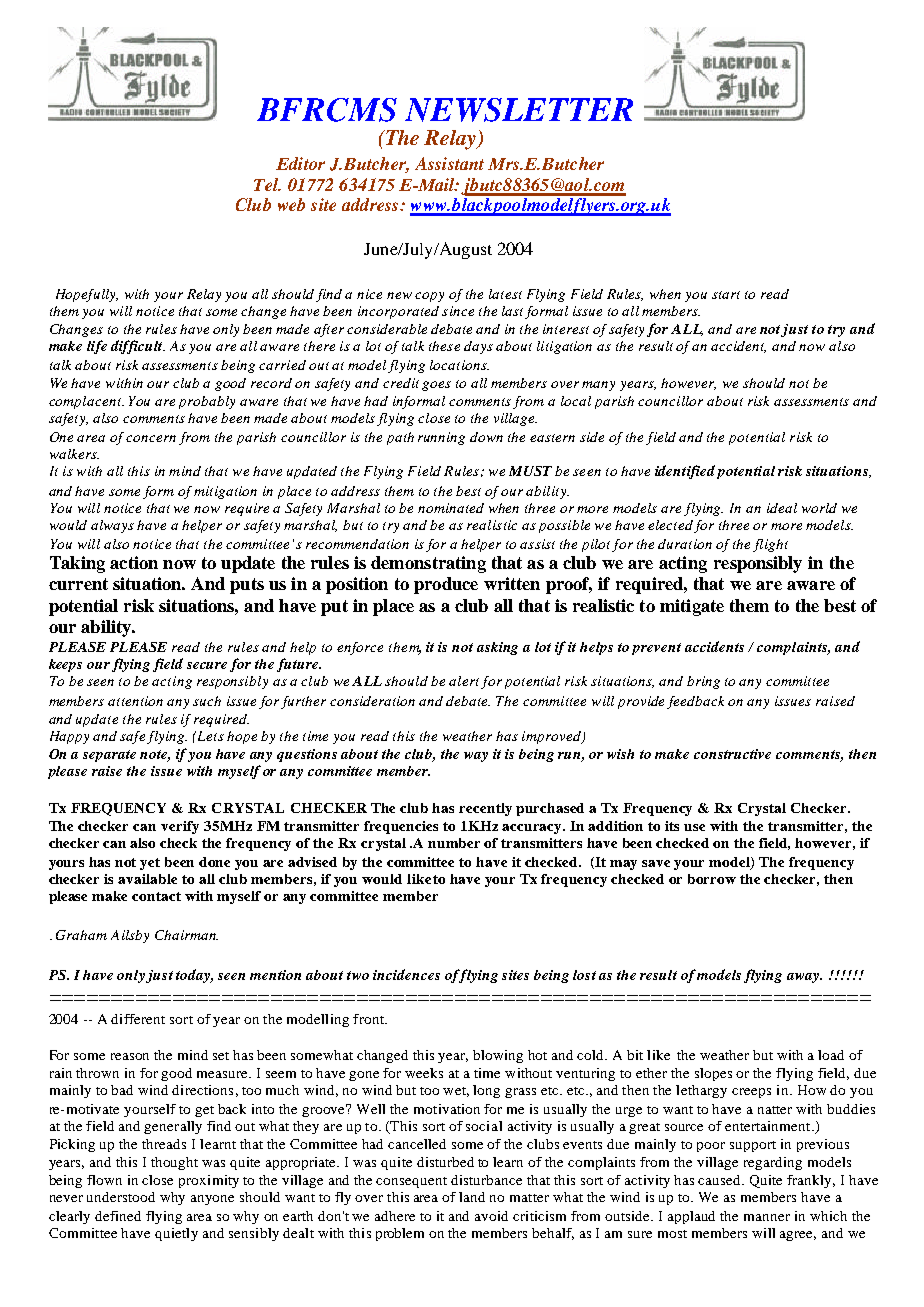 The width and height of the screenshot is (924, 1307). I want to click on Tel, so click(267, 184).
